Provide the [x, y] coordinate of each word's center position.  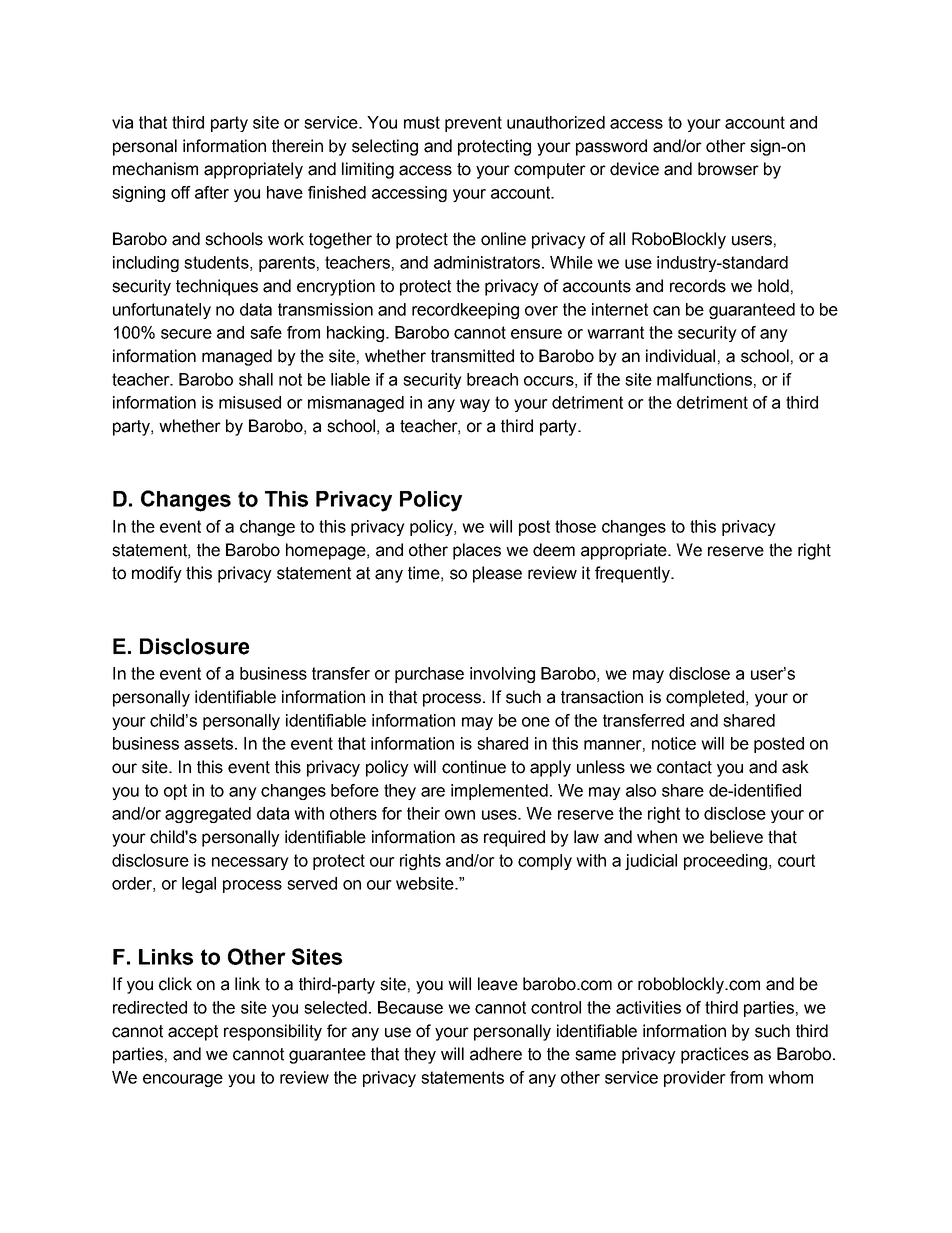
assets [208, 743]
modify [157, 574]
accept [193, 1033]
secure [186, 334]
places [477, 551]
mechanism [155, 169]
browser [728, 169]
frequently [633, 574]
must [422, 122]
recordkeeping [465, 311]
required [514, 838]
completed [705, 698]
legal [199, 885]
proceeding [725, 862]
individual [680, 356]
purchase [429, 675]
